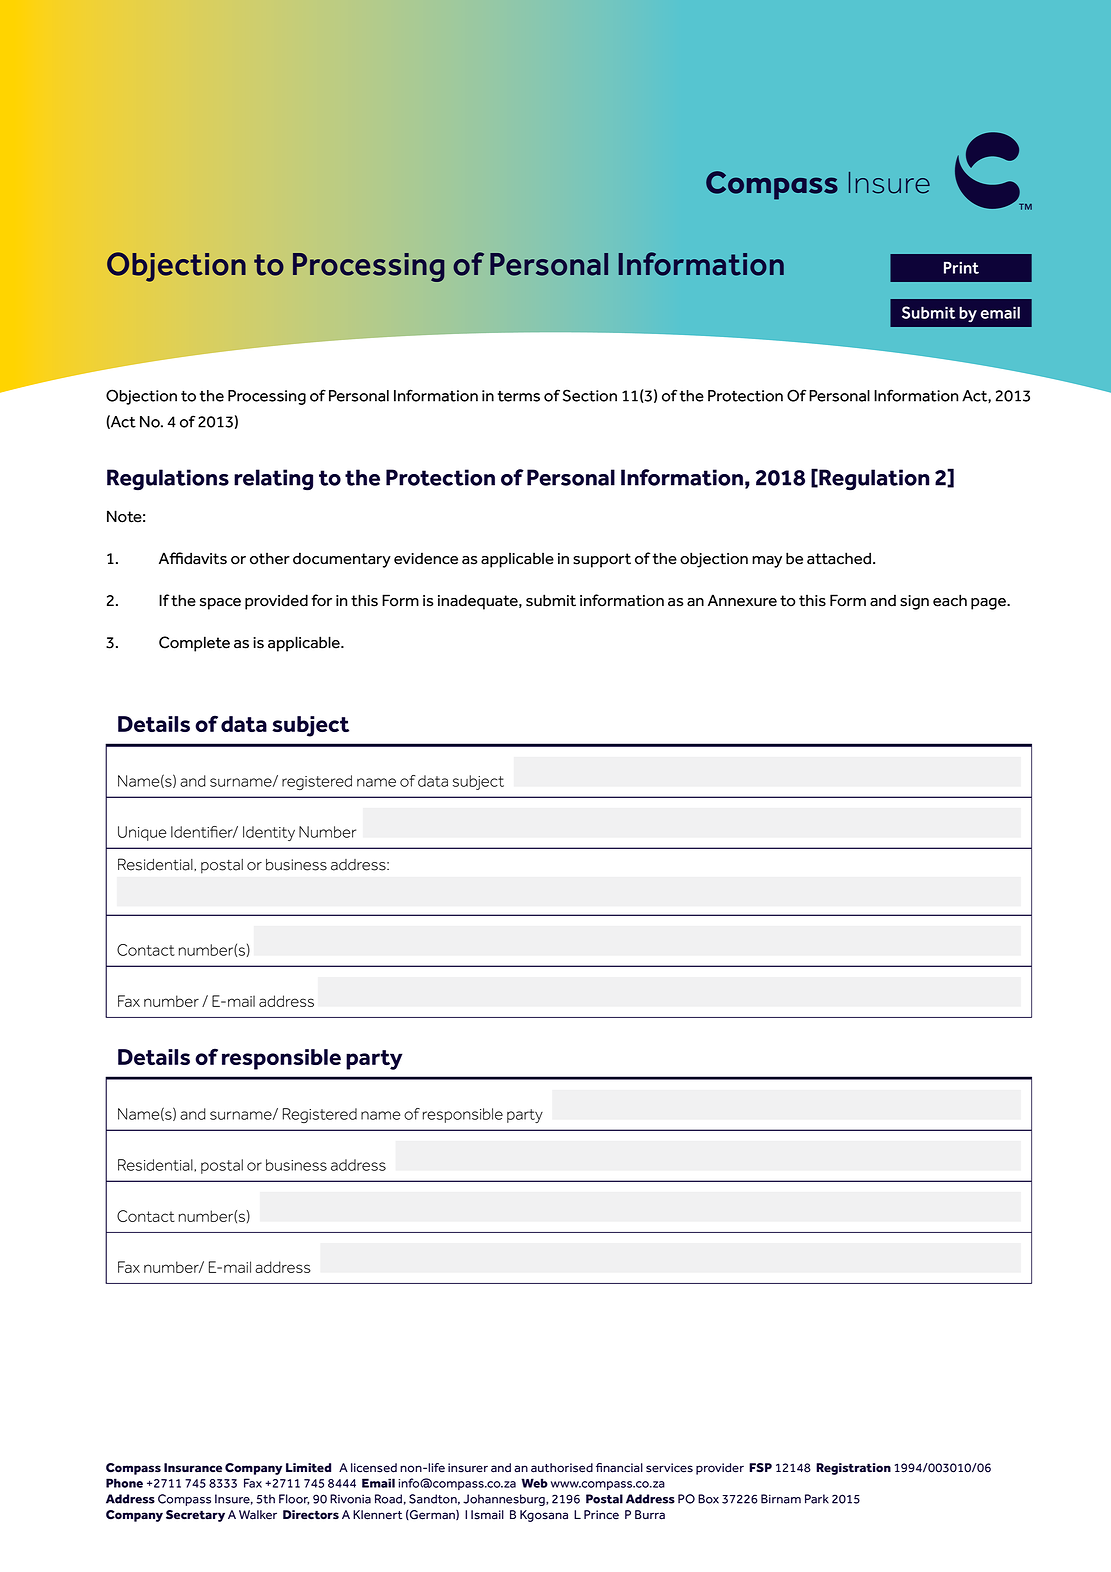  Describe the element at coordinates (142, 833) in the image. I see `Unique` at that location.
